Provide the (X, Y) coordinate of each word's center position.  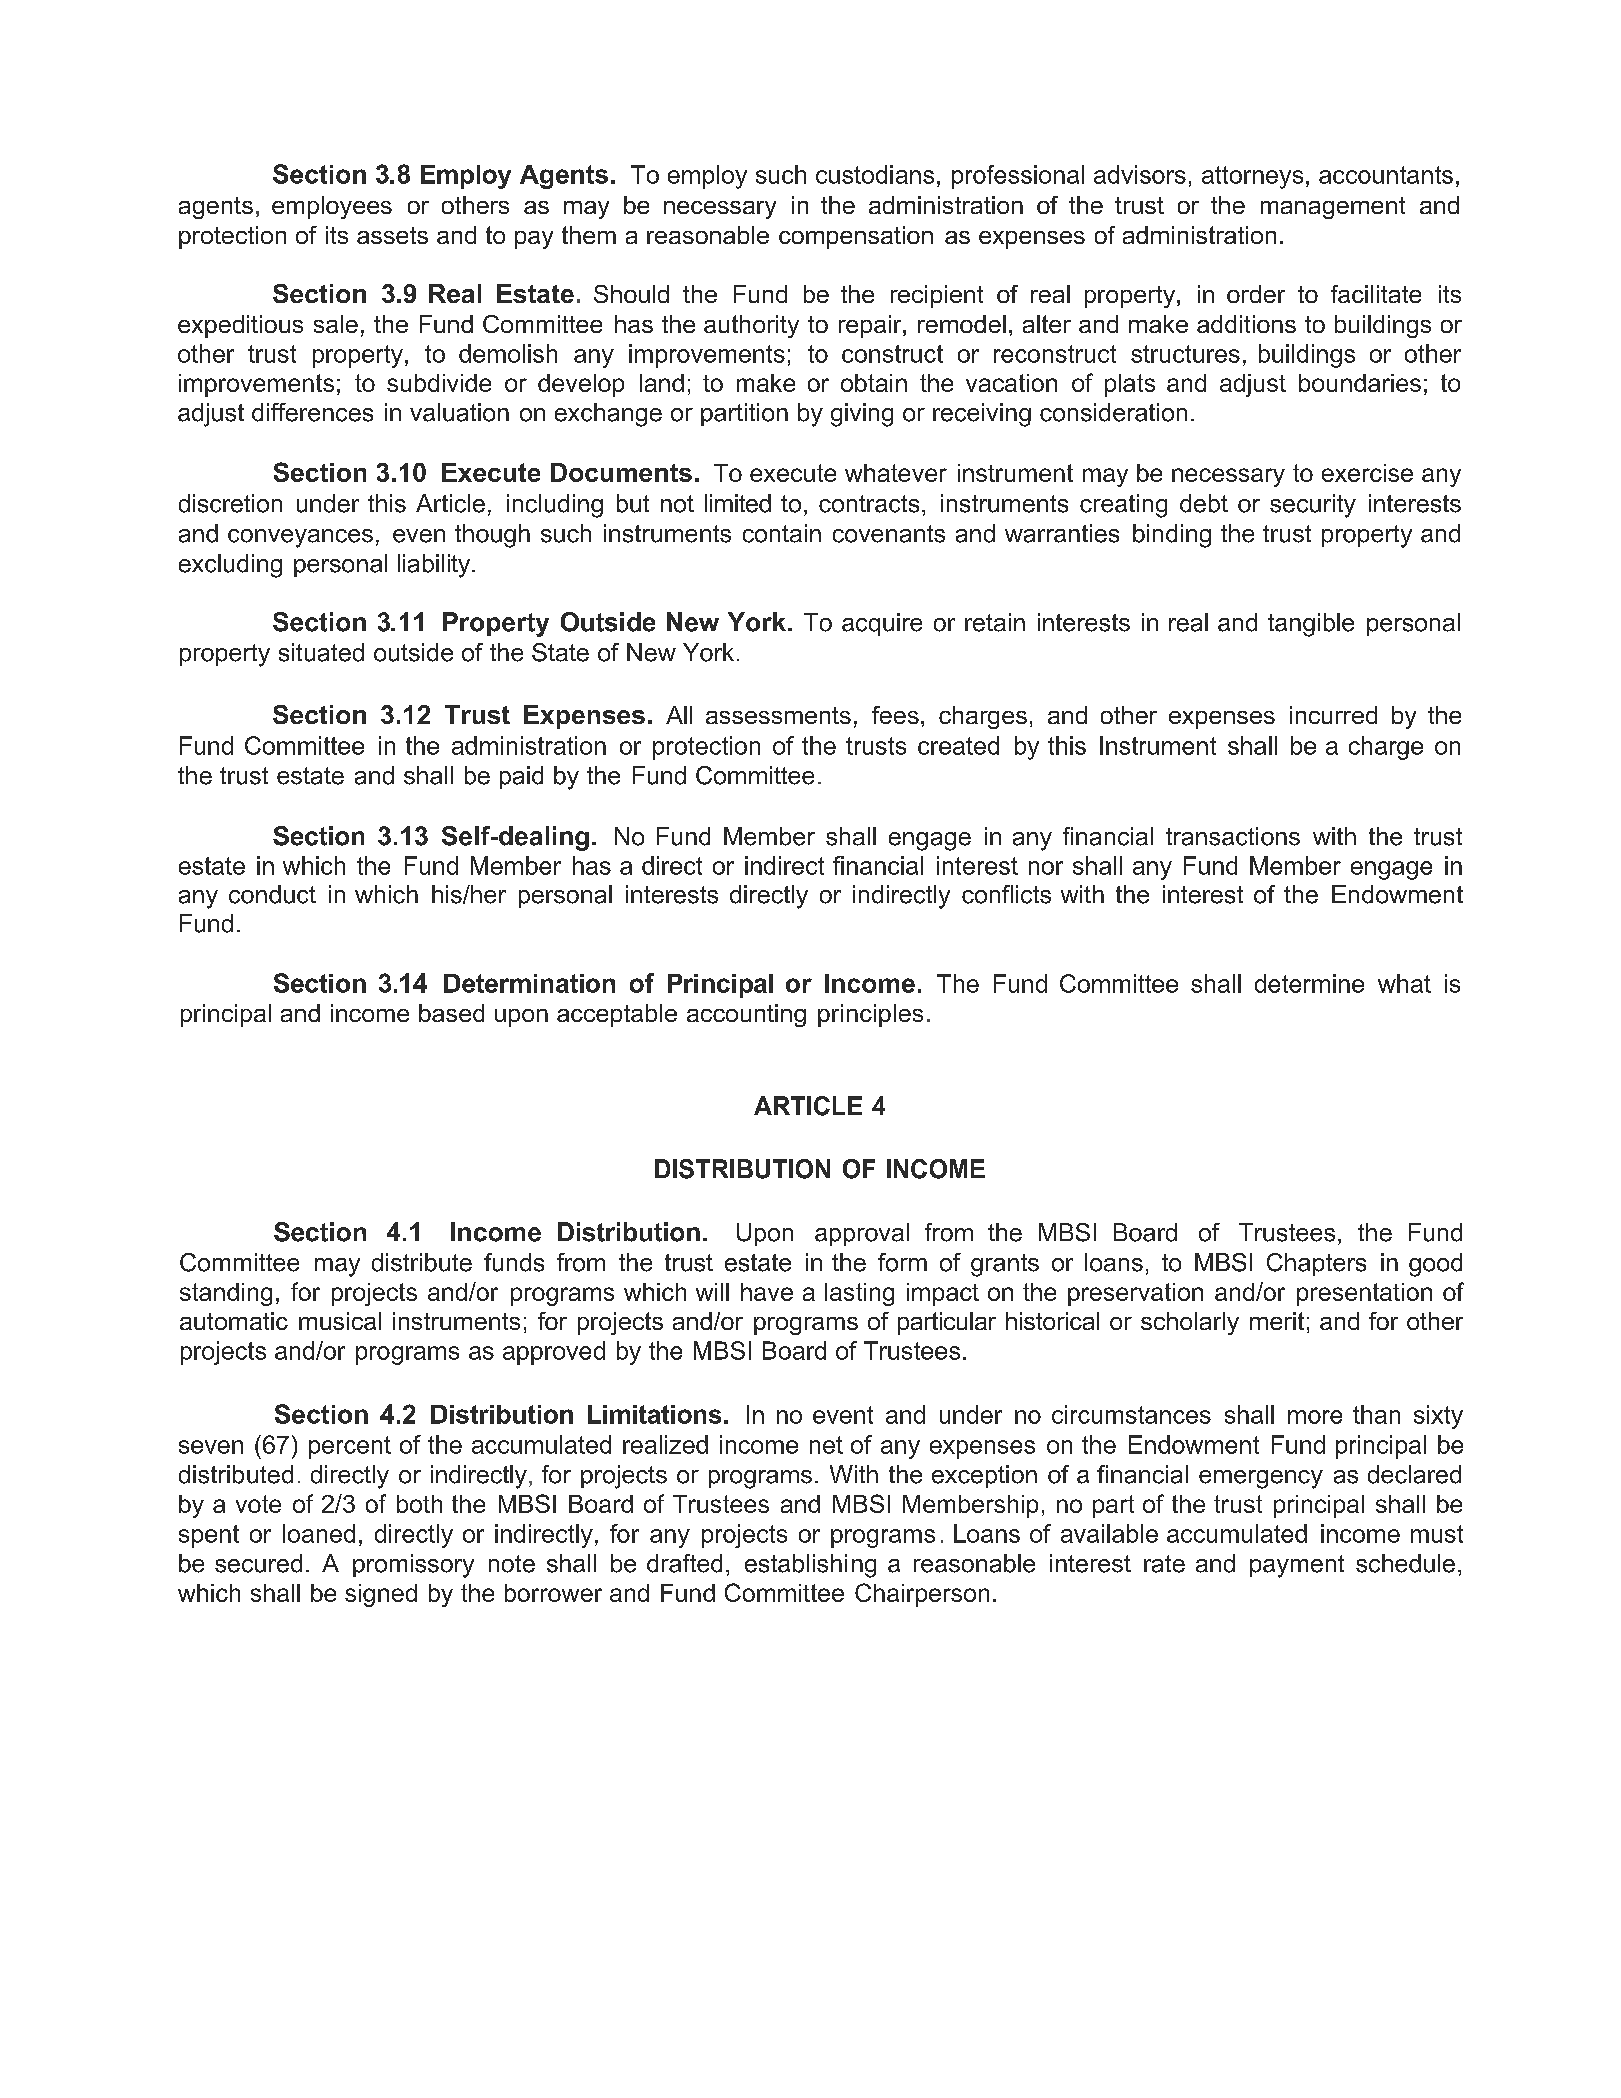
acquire (882, 624)
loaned (319, 1533)
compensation (856, 237)
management (1333, 208)
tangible (1311, 625)
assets (392, 235)
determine (1309, 983)
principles (870, 1015)
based (451, 1013)
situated (321, 652)
